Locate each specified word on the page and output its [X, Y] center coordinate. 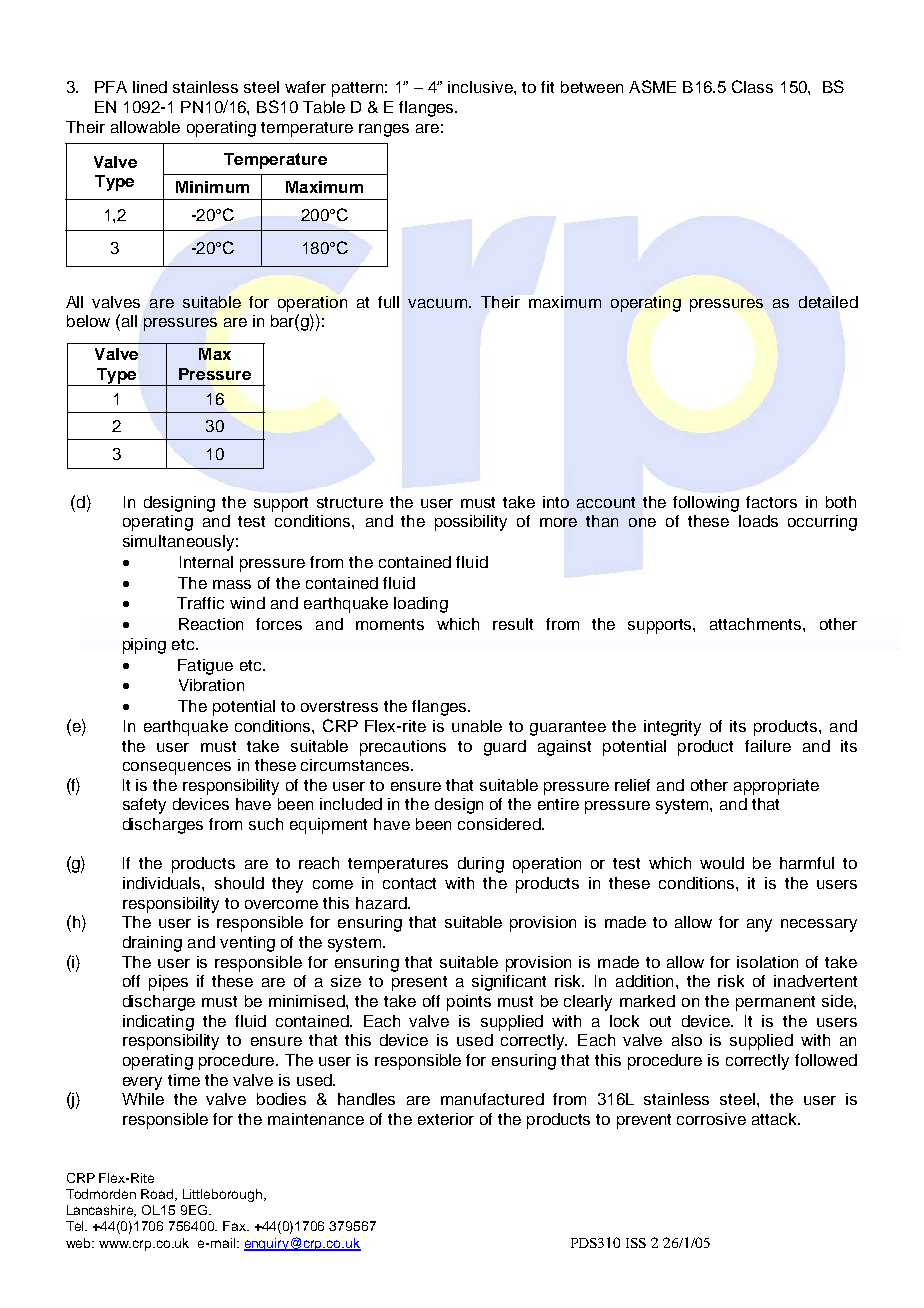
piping [144, 646]
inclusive [481, 87]
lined [150, 87]
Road [158, 1195]
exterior [446, 1119]
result [513, 624]
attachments [757, 624]
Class [752, 86]
